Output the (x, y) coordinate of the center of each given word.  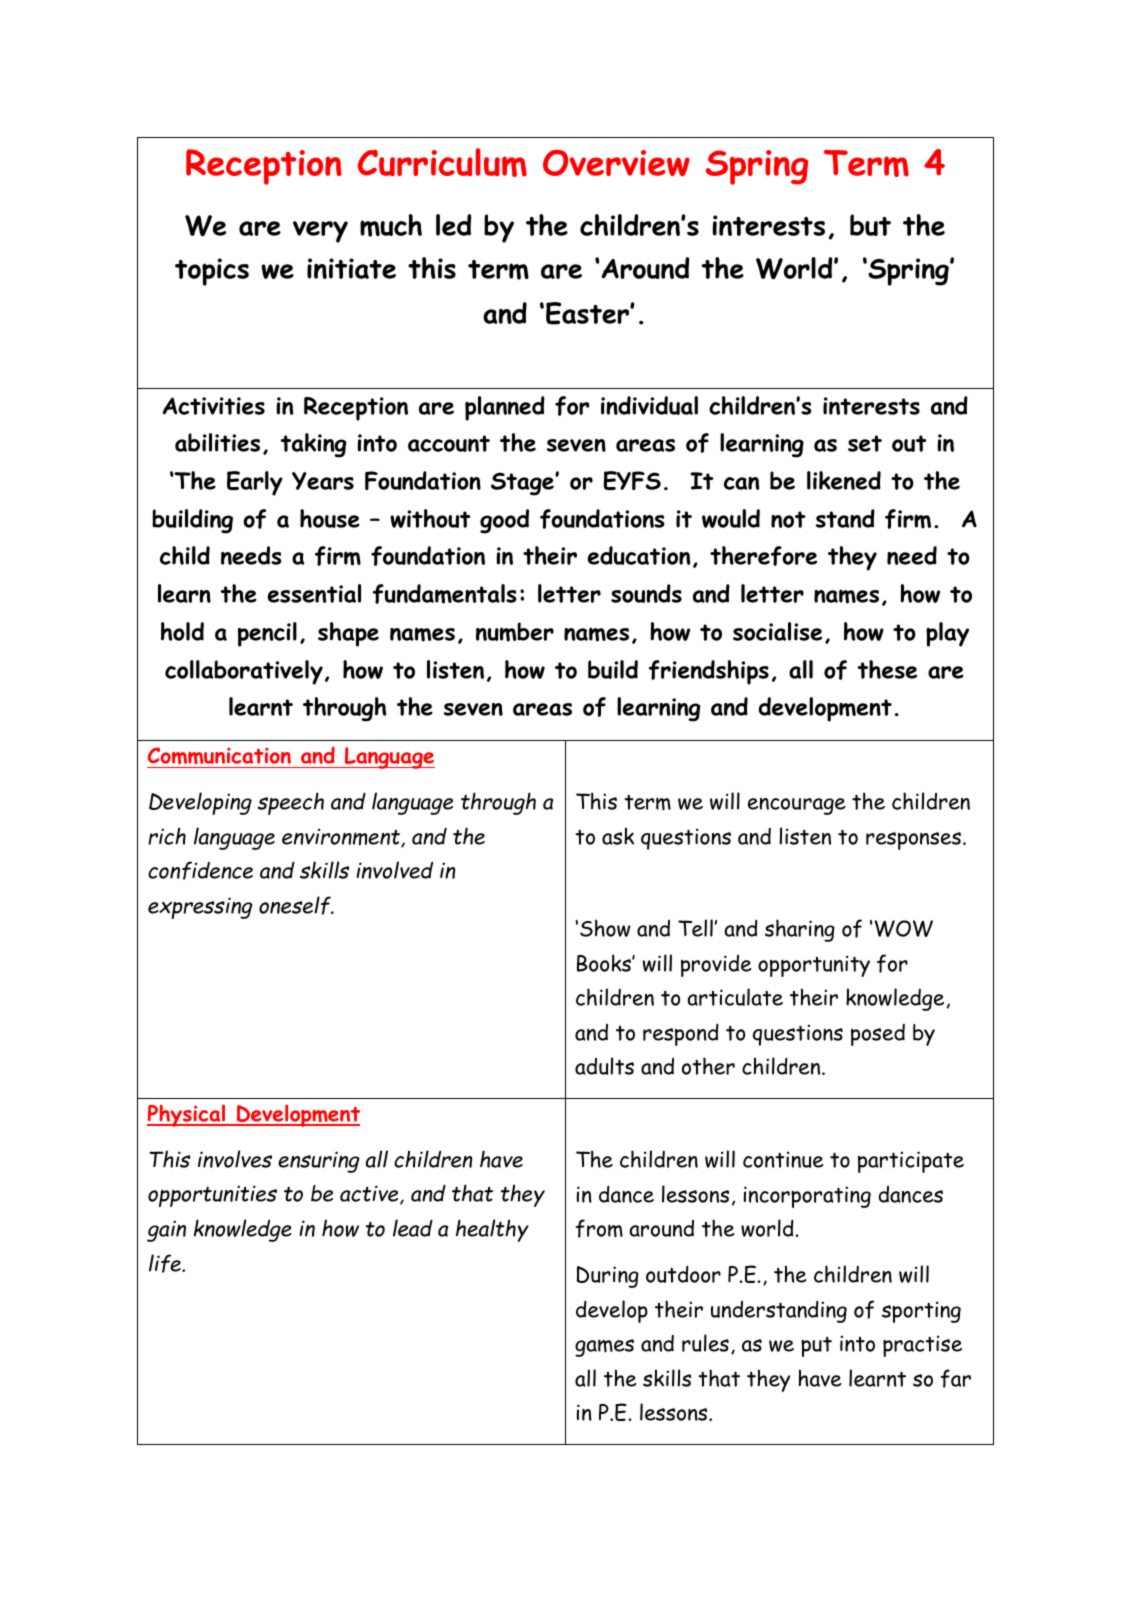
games (604, 1348)
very (320, 232)
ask (618, 836)
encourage (797, 806)
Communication (220, 757)
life (166, 1263)
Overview (616, 163)
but (870, 225)
